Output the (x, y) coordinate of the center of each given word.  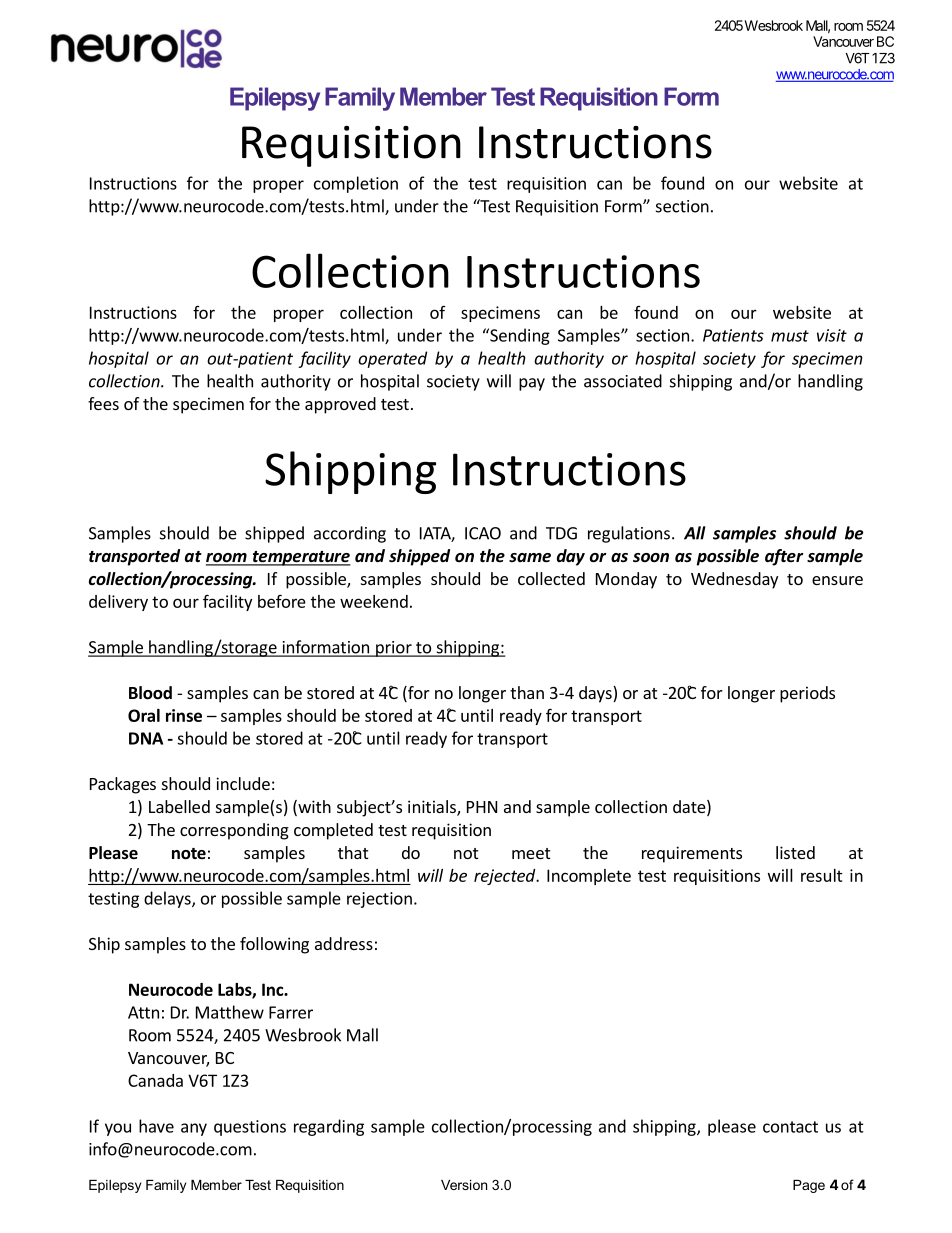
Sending (519, 336)
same (530, 558)
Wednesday (734, 580)
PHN (482, 807)
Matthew (230, 1012)
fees (103, 403)
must (790, 336)
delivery (118, 603)
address (344, 943)
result (822, 875)
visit (832, 335)
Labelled (179, 806)
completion (356, 184)
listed (795, 852)
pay (532, 384)
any (194, 1129)
